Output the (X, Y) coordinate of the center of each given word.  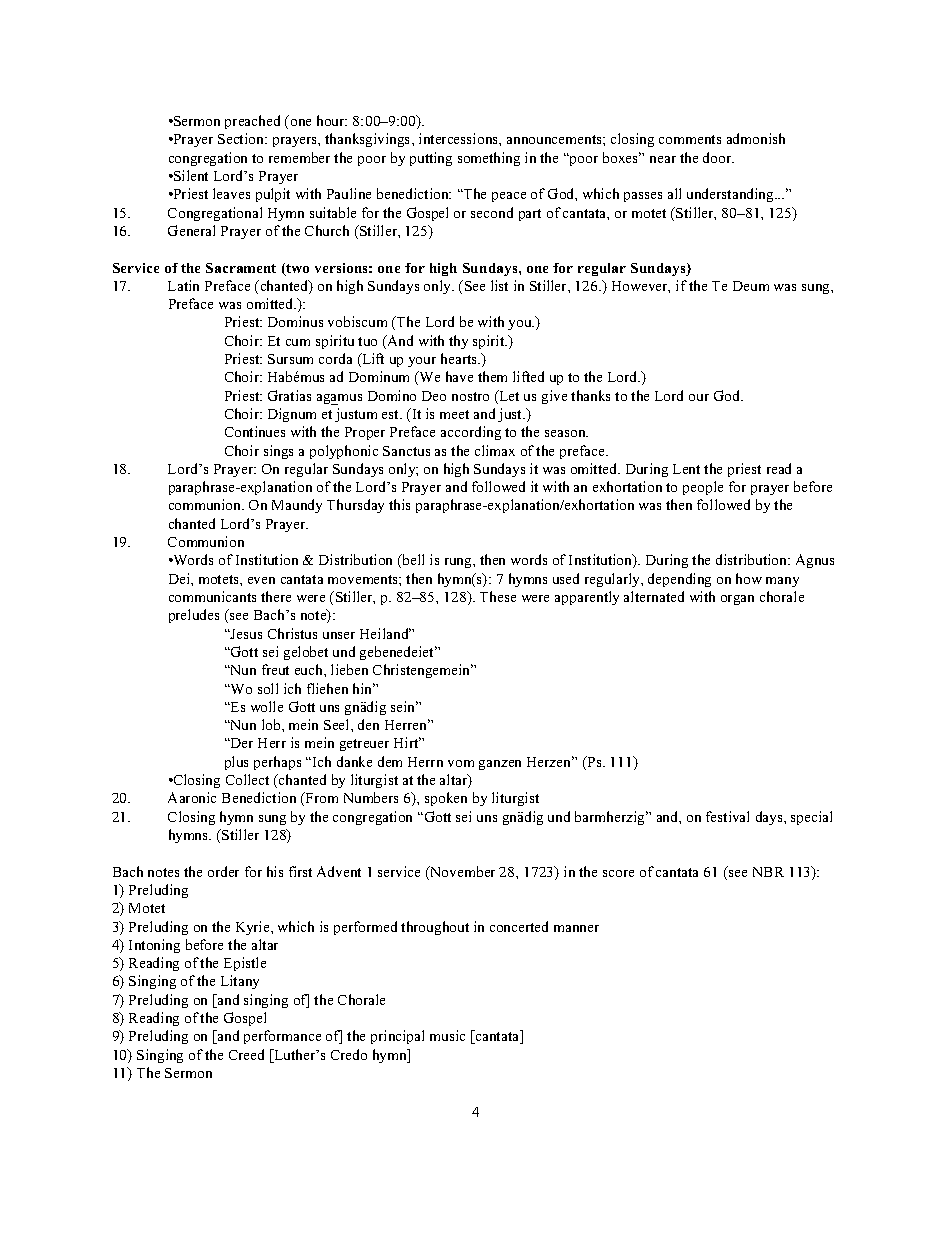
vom (461, 763)
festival (727, 816)
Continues (255, 431)
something (489, 159)
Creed (246, 1054)
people (703, 488)
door (718, 157)
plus (236, 763)
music (447, 1035)
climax (495, 450)
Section (242, 138)
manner (576, 928)
